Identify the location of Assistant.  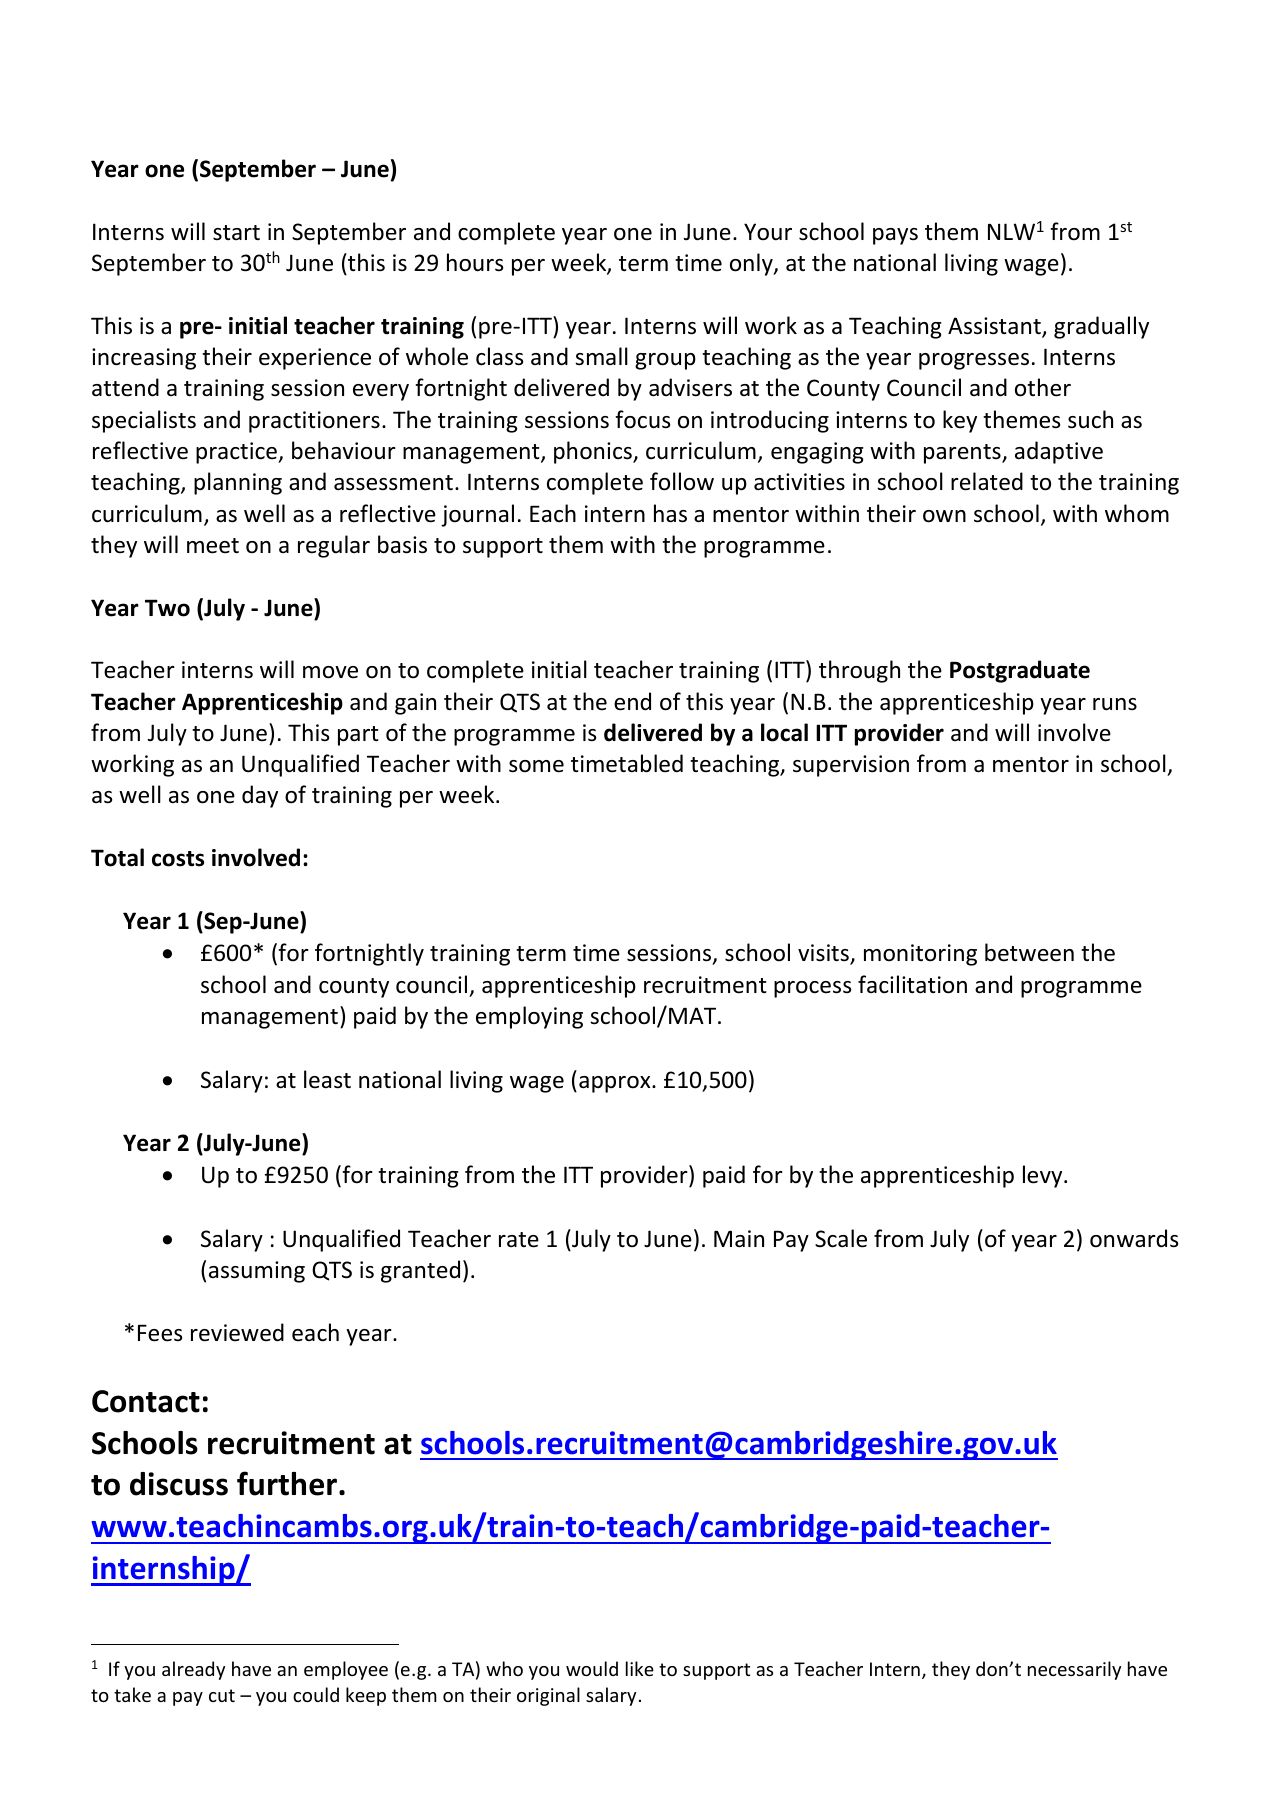
(995, 327).
